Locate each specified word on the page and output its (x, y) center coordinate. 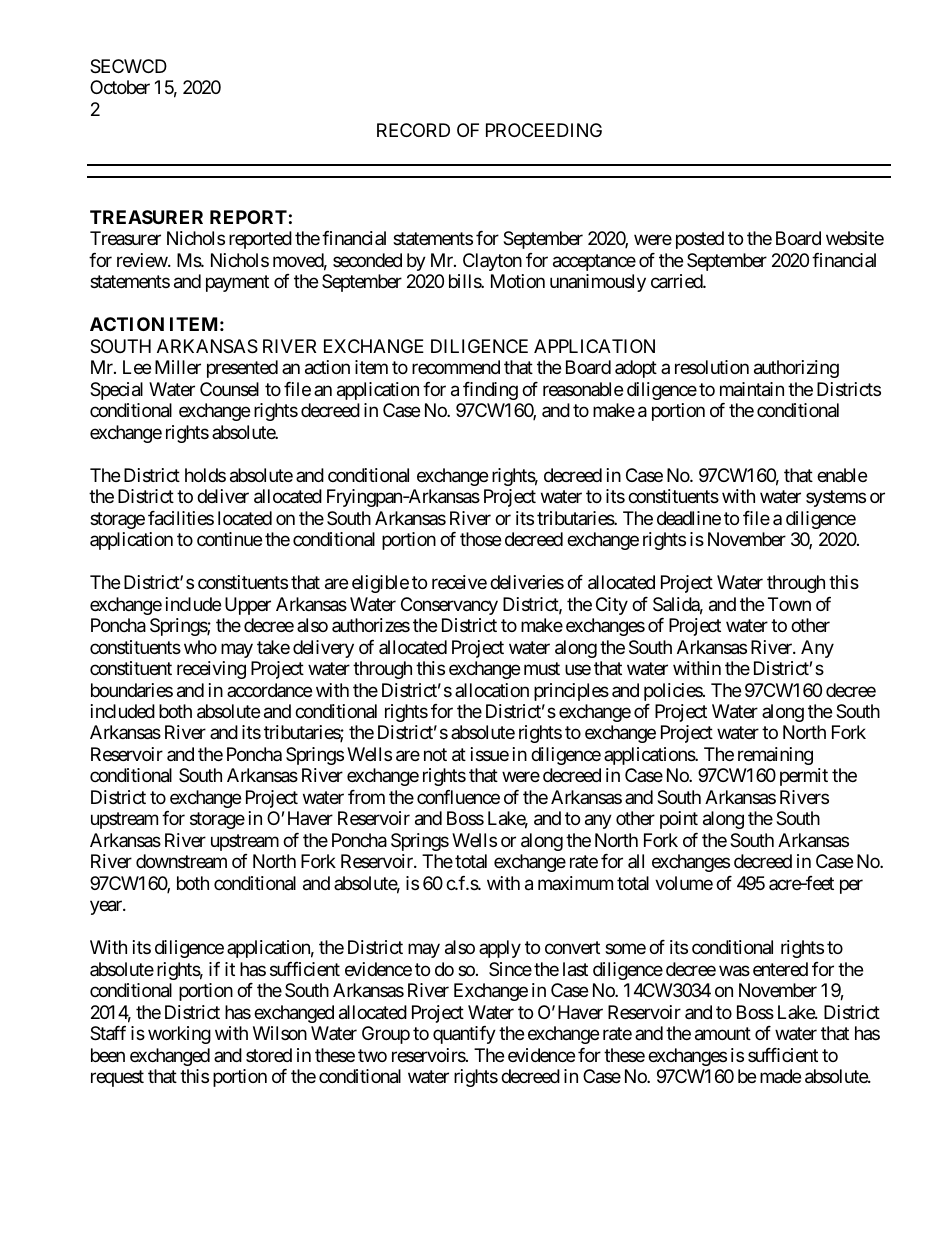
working (179, 1035)
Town (789, 604)
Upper (248, 606)
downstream (181, 861)
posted (700, 240)
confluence (458, 797)
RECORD (413, 130)
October (120, 87)
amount (723, 1034)
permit (804, 777)
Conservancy (449, 606)
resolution (712, 367)
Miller (178, 367)
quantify (464, 1035)
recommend (456, 367)
